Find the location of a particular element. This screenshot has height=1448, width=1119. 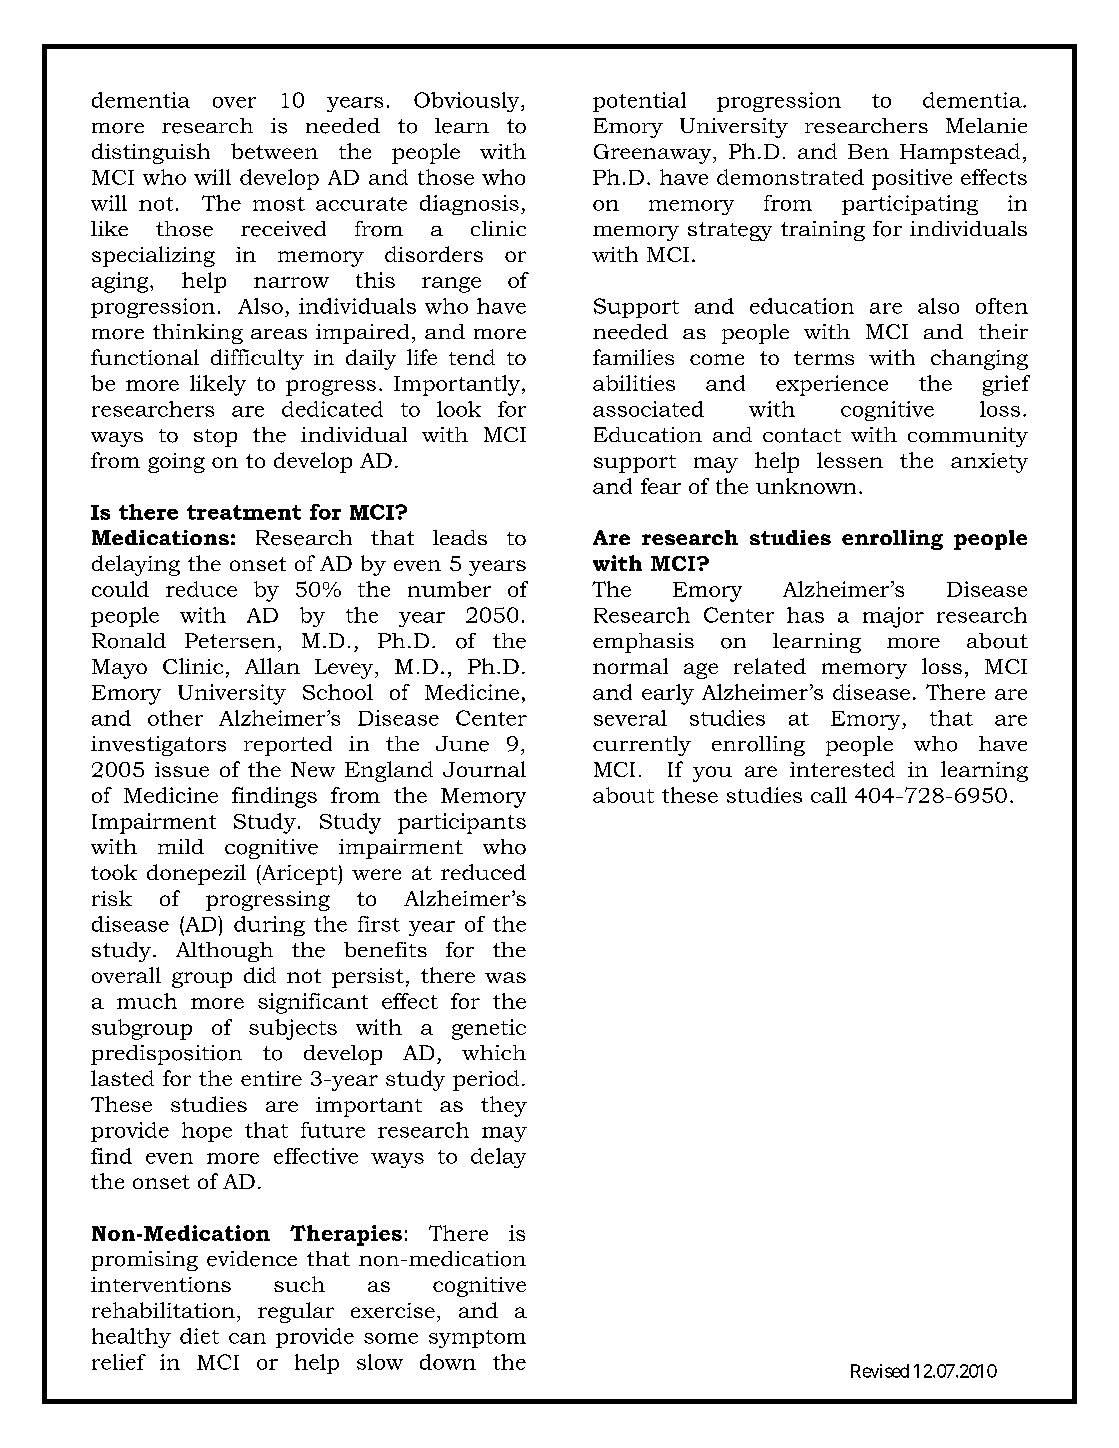

symptom is located at coordinates (477, 1339).
